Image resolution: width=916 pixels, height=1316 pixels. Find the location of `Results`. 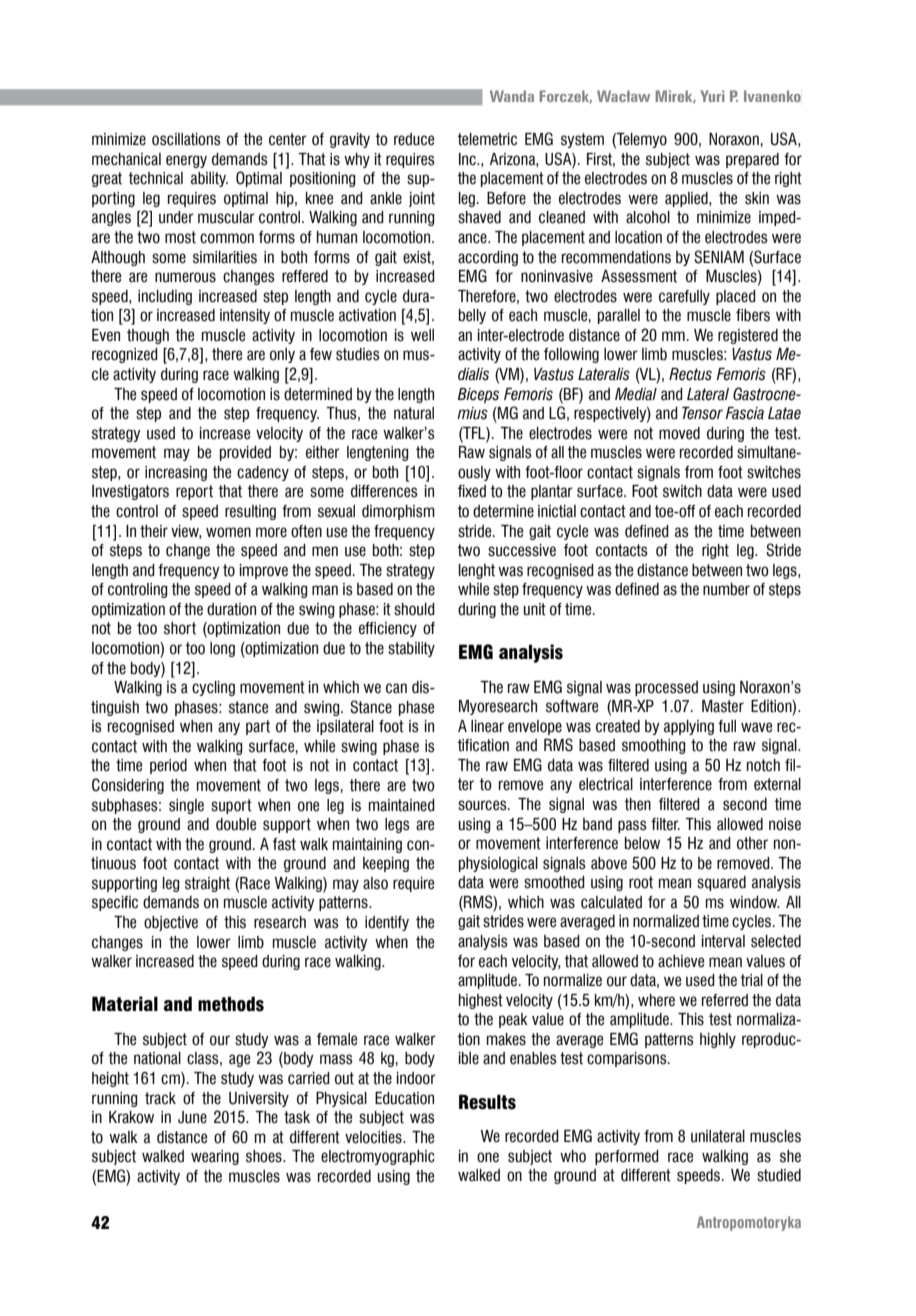

Results is located at coordinates (487, 1102).
